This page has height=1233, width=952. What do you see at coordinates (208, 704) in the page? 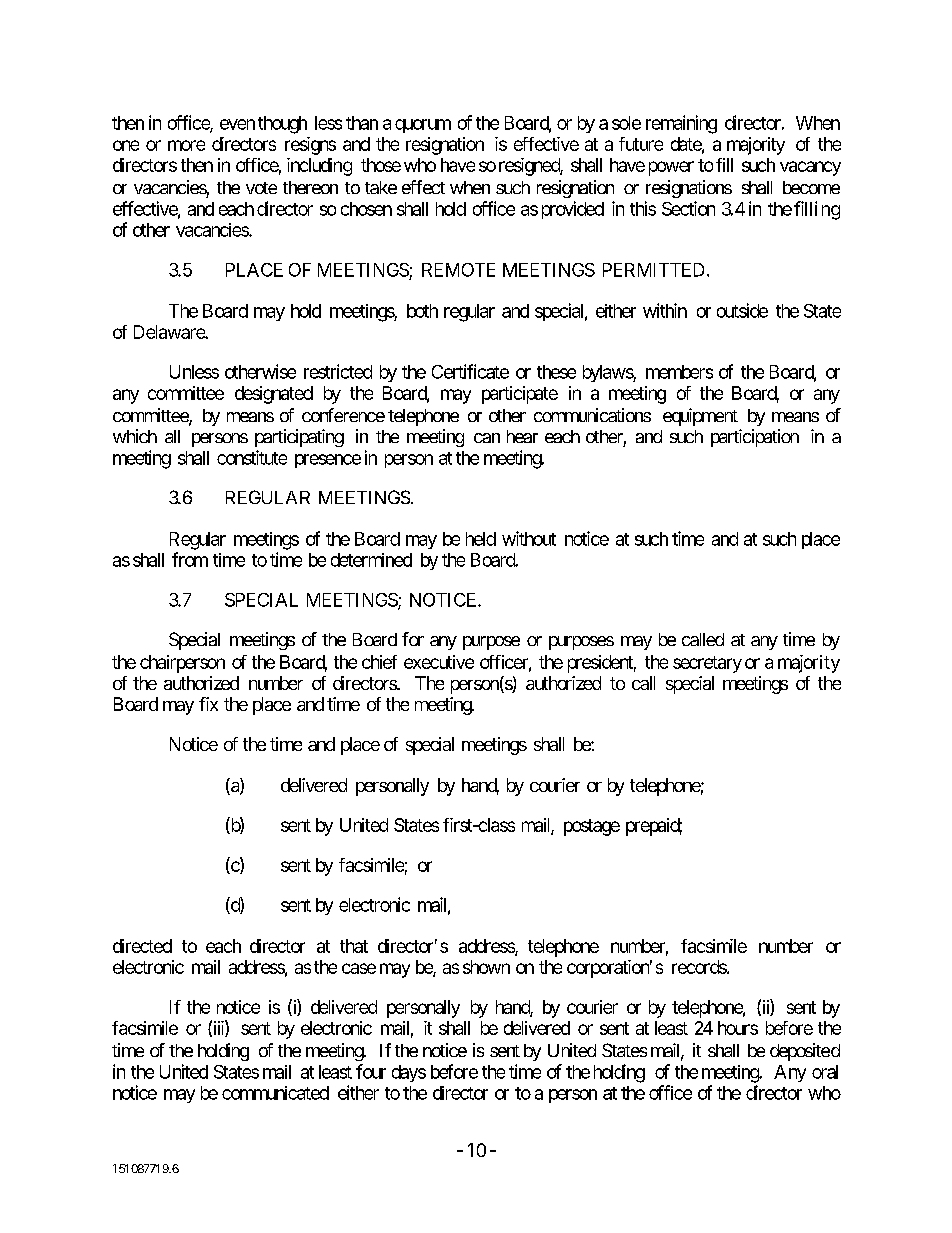
I see `fix` at bounding box center [208, 704].
